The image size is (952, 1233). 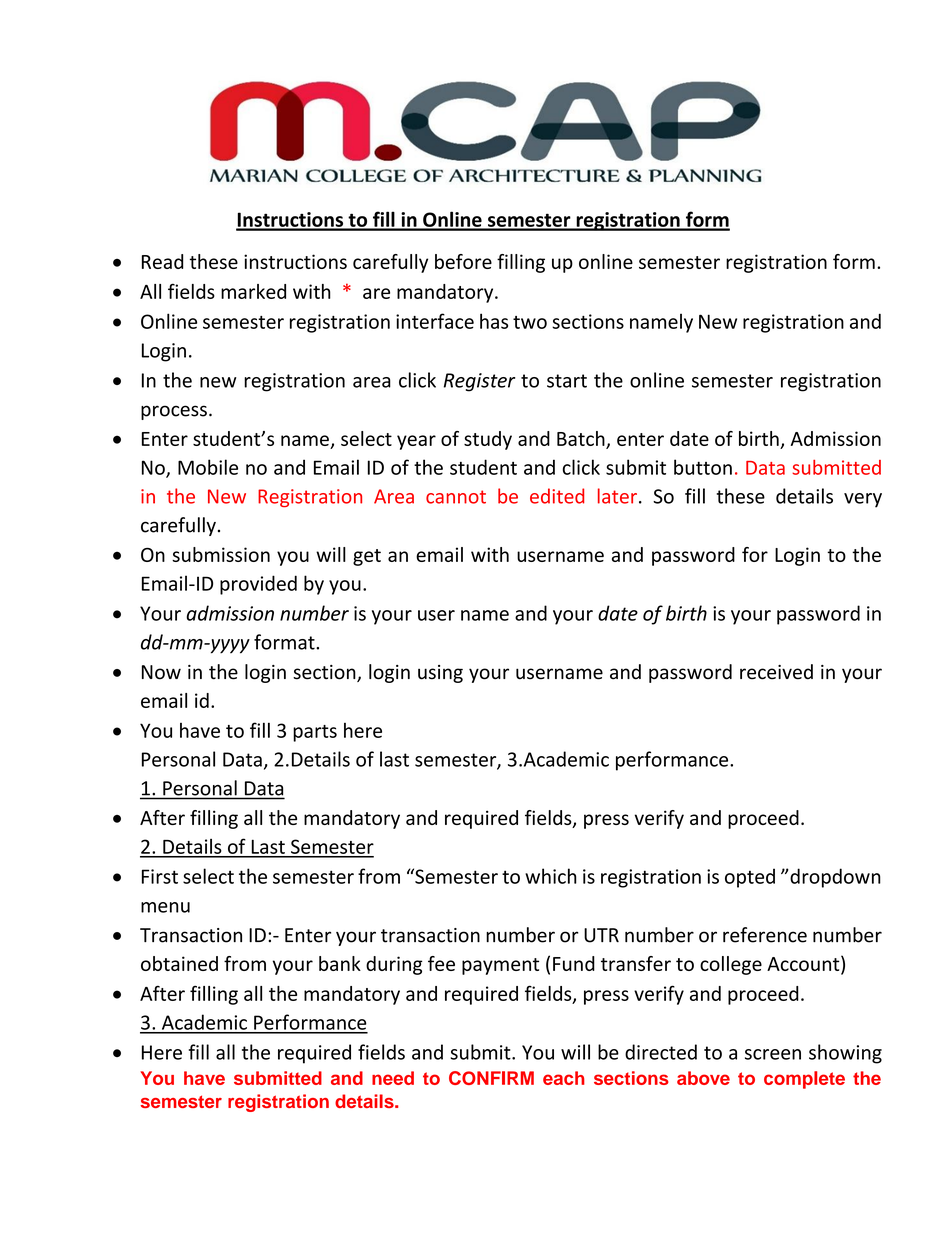 What do you see at coordinates (863, 500) in the document?
I see `very` at bounding box center [863, 500].
